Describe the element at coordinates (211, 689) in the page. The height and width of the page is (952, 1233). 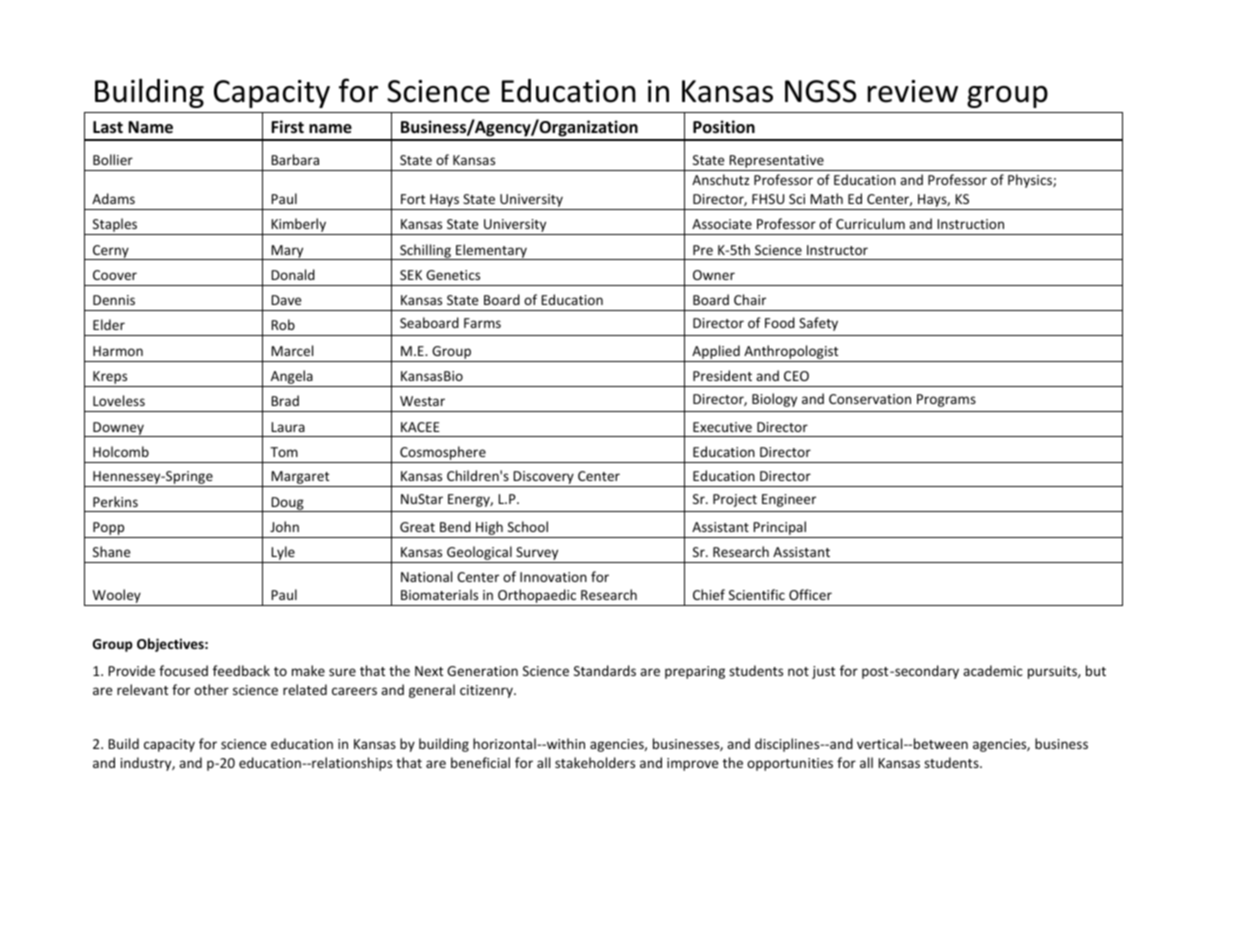
I see `other` at that location.
